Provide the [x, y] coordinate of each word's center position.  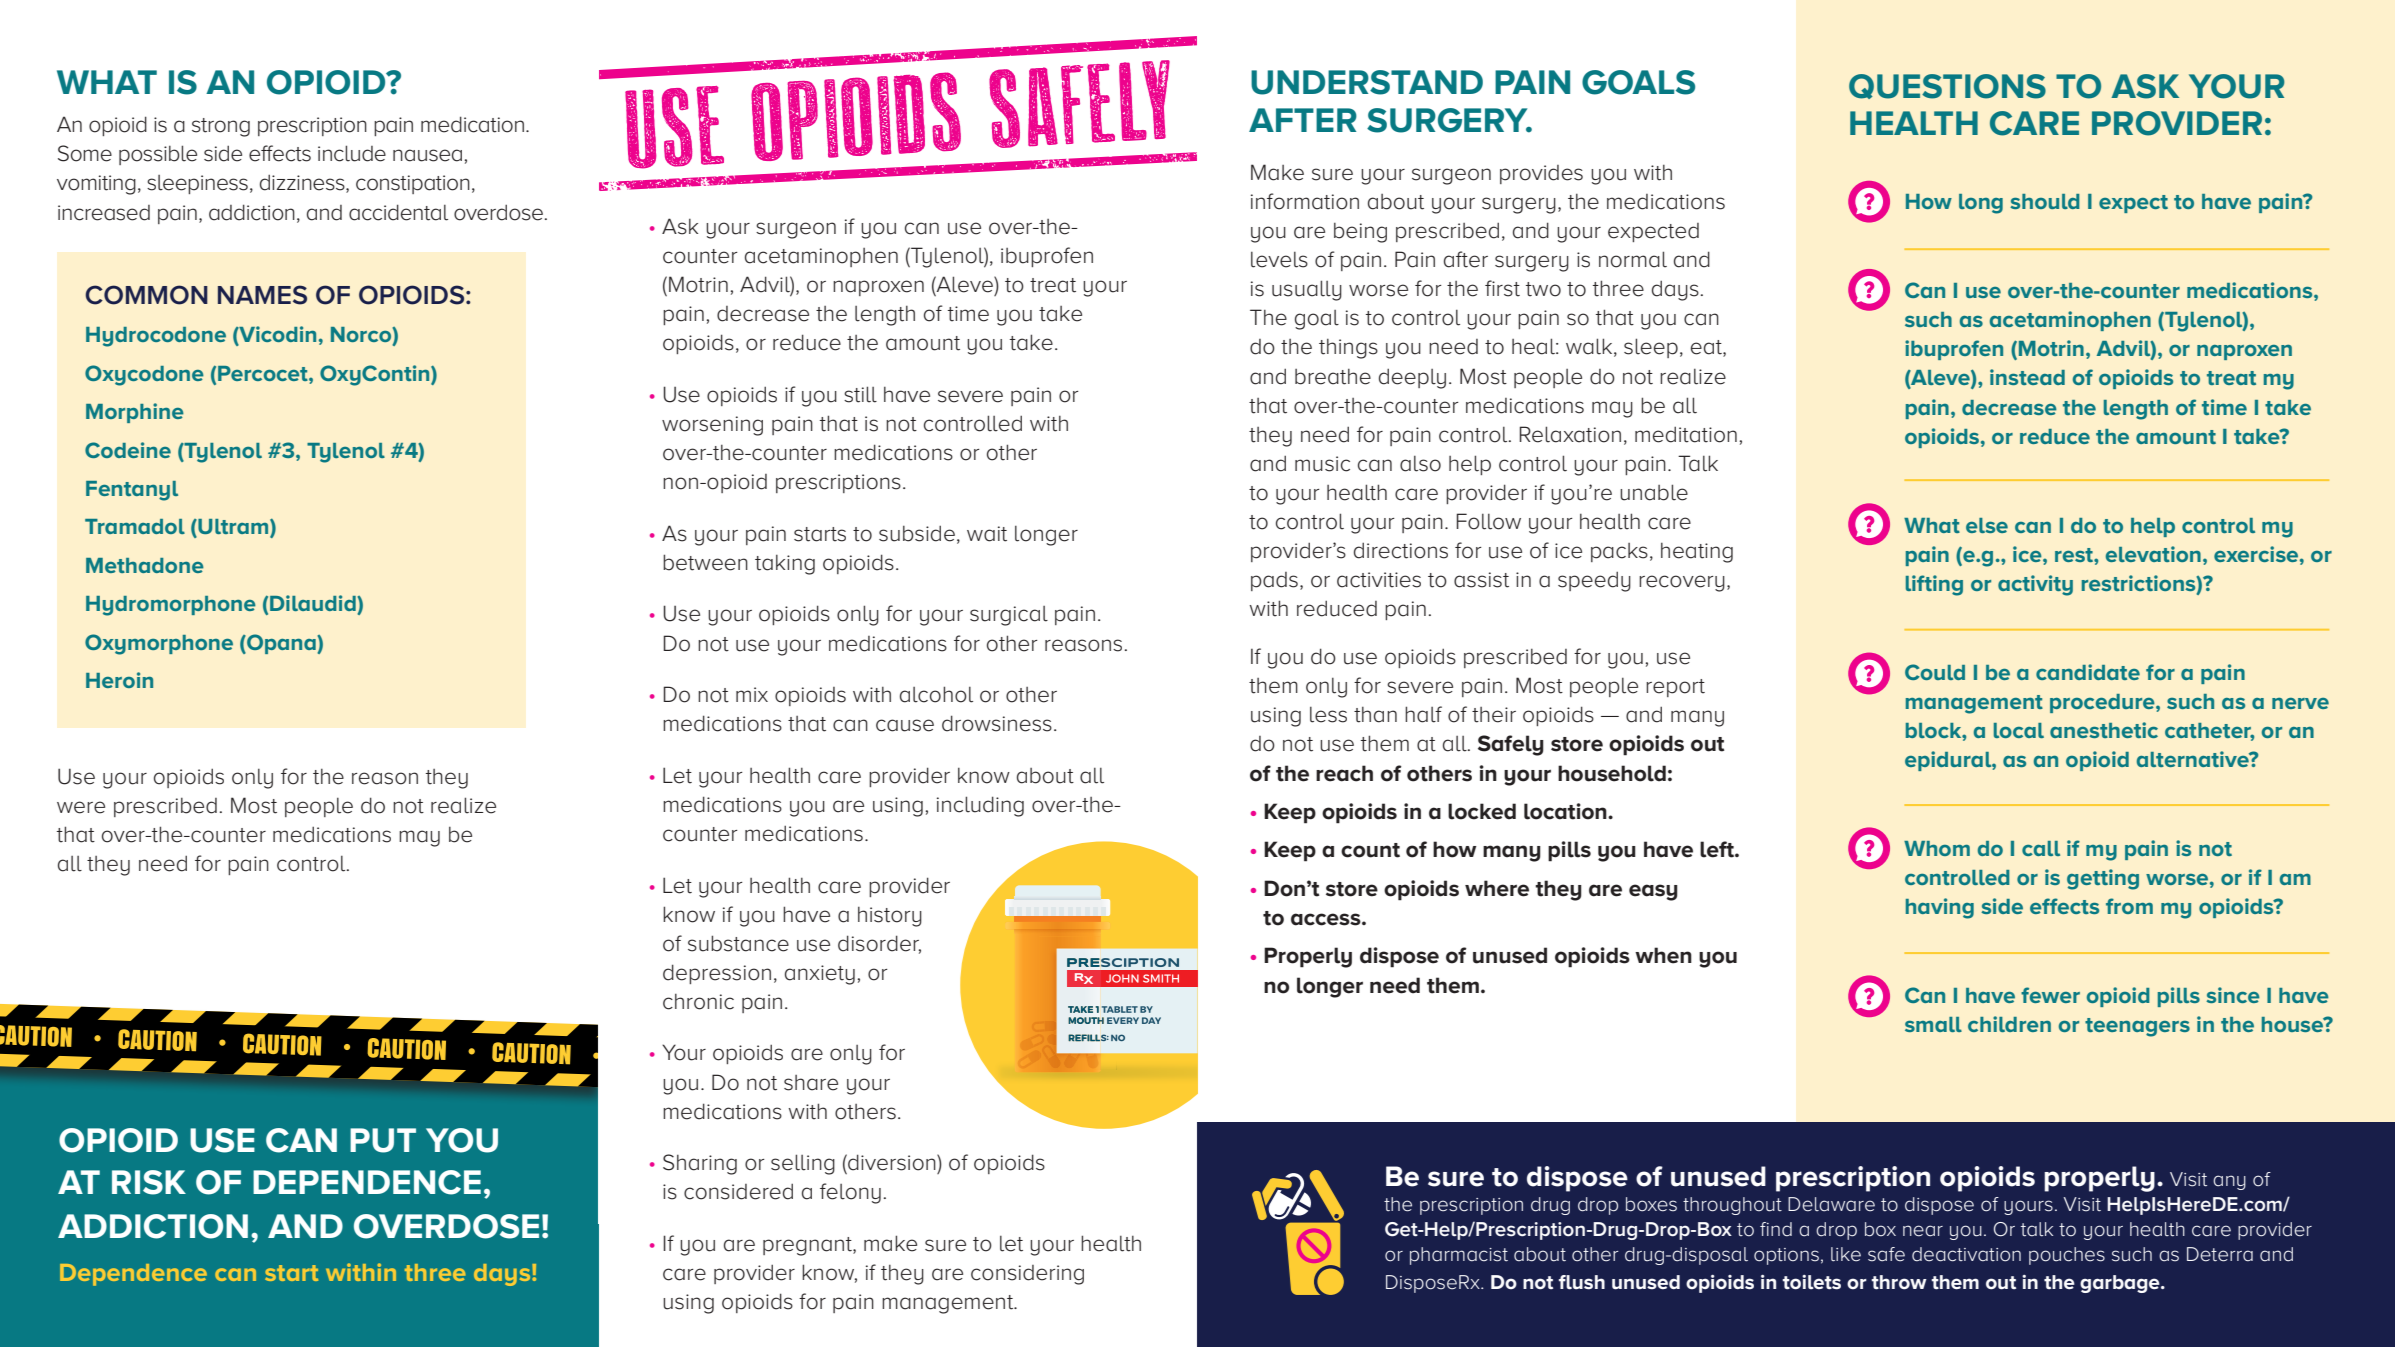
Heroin [119, 680]
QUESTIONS [1947, 86]
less [1328, 715]
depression [717, 974]
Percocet [264, 373]
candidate [2088, 672]
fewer [2050, 995]
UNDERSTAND [1367, 82]
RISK [149, 1182]
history [890, 917]
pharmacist [1459, 1256]
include [352, 153]
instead [2027, 377]
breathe [1333, 377]
